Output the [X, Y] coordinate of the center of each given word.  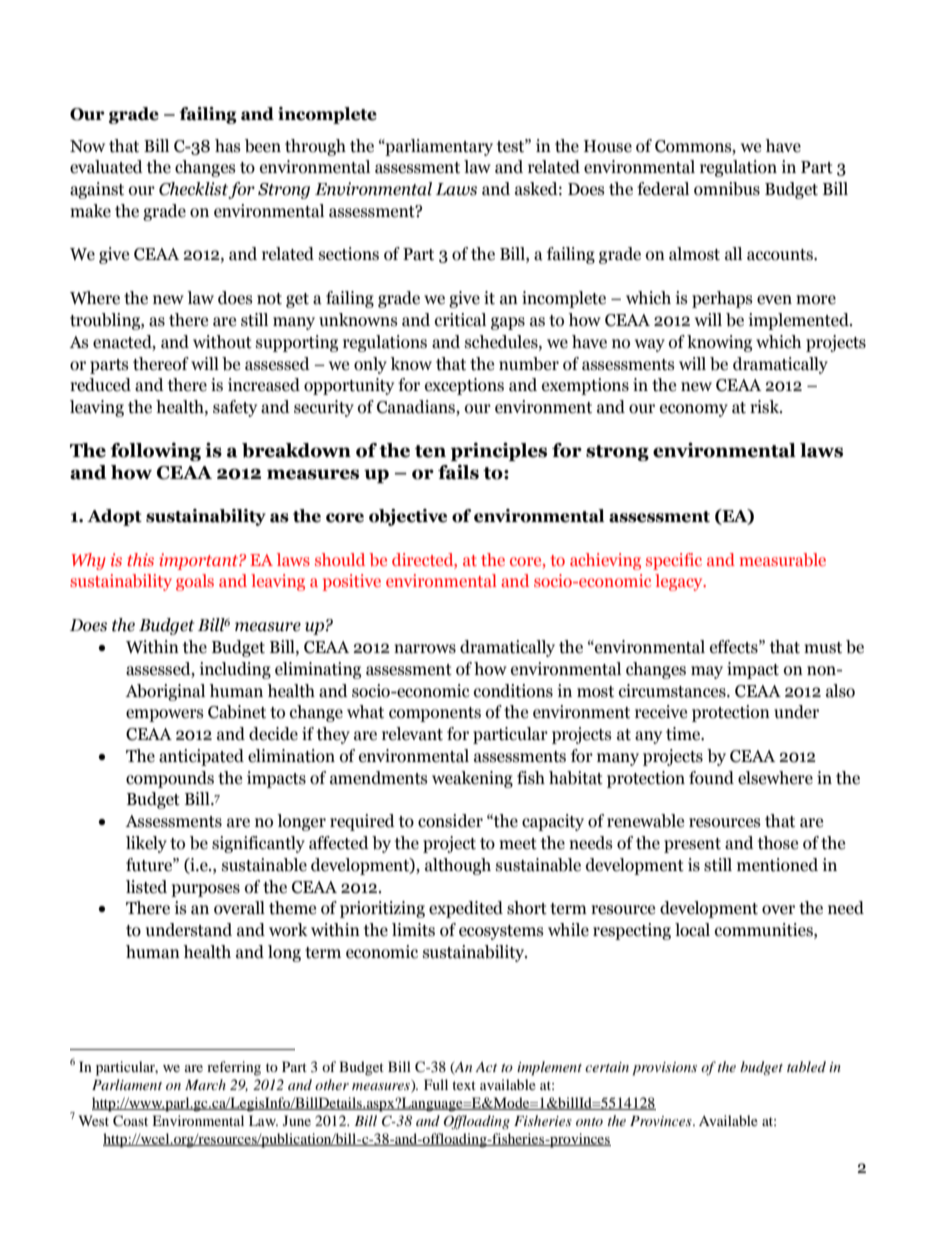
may [707, 672]
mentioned [777, 865]
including [235, 670]
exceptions [464, 386]
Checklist [194, 190]
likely [146, 844]
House [608, 146]
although [458, 866]
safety [235, 408]
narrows [425, 649]
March [205, 1084]
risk [766, 407]
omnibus [727, 189]
